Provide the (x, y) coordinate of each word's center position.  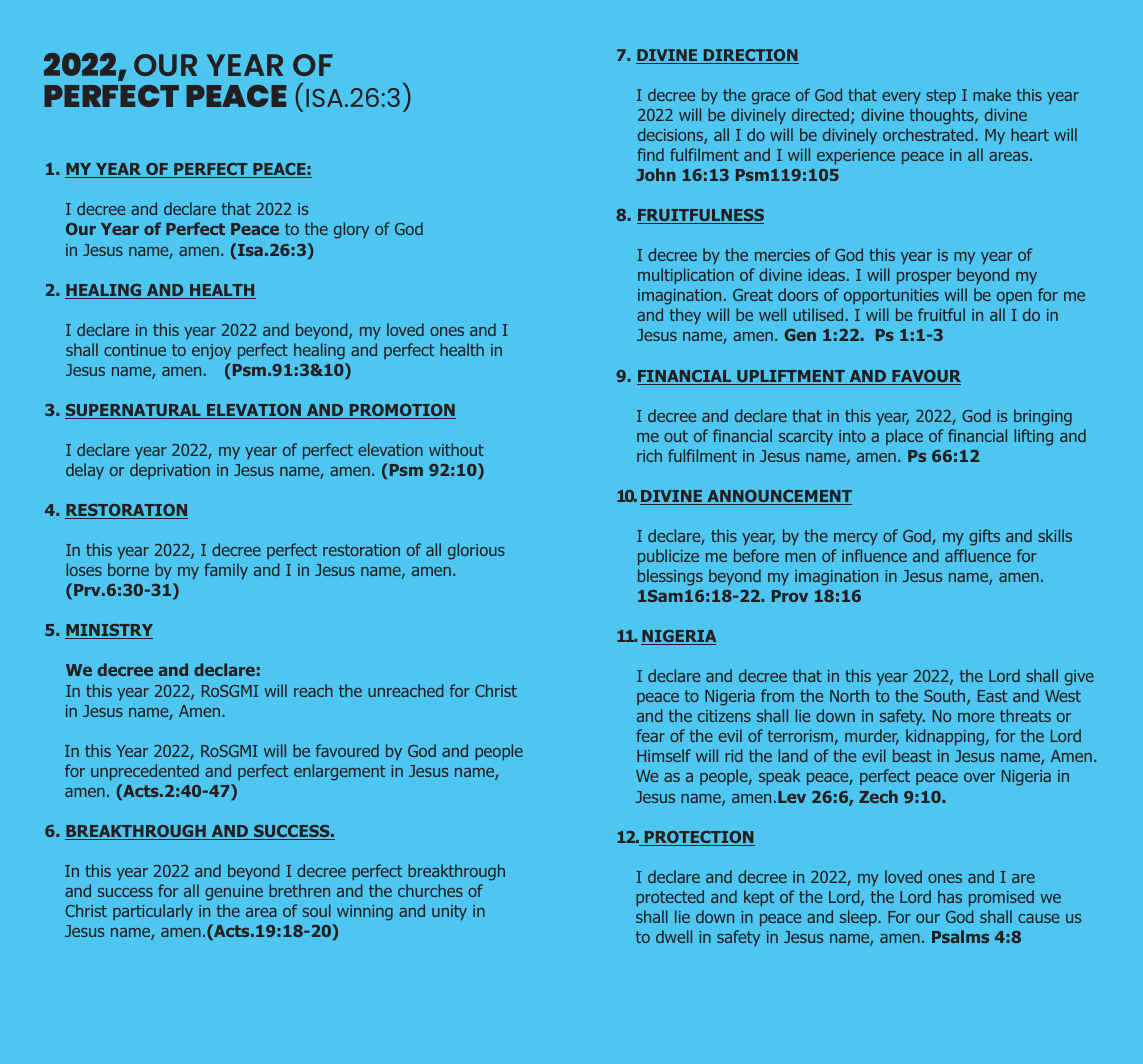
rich (649, 455)
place (904, 437)
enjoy (211, 352)
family (226, 571)
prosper (924, 278)
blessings (670, 577)
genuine (234, 893)
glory (351, 230)
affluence (978, 555)
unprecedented (145, 772)
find (650, 154)
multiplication (686, 276)
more (976, 717)
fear (650, 735)
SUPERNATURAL (134, 411)
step (941, 96)
